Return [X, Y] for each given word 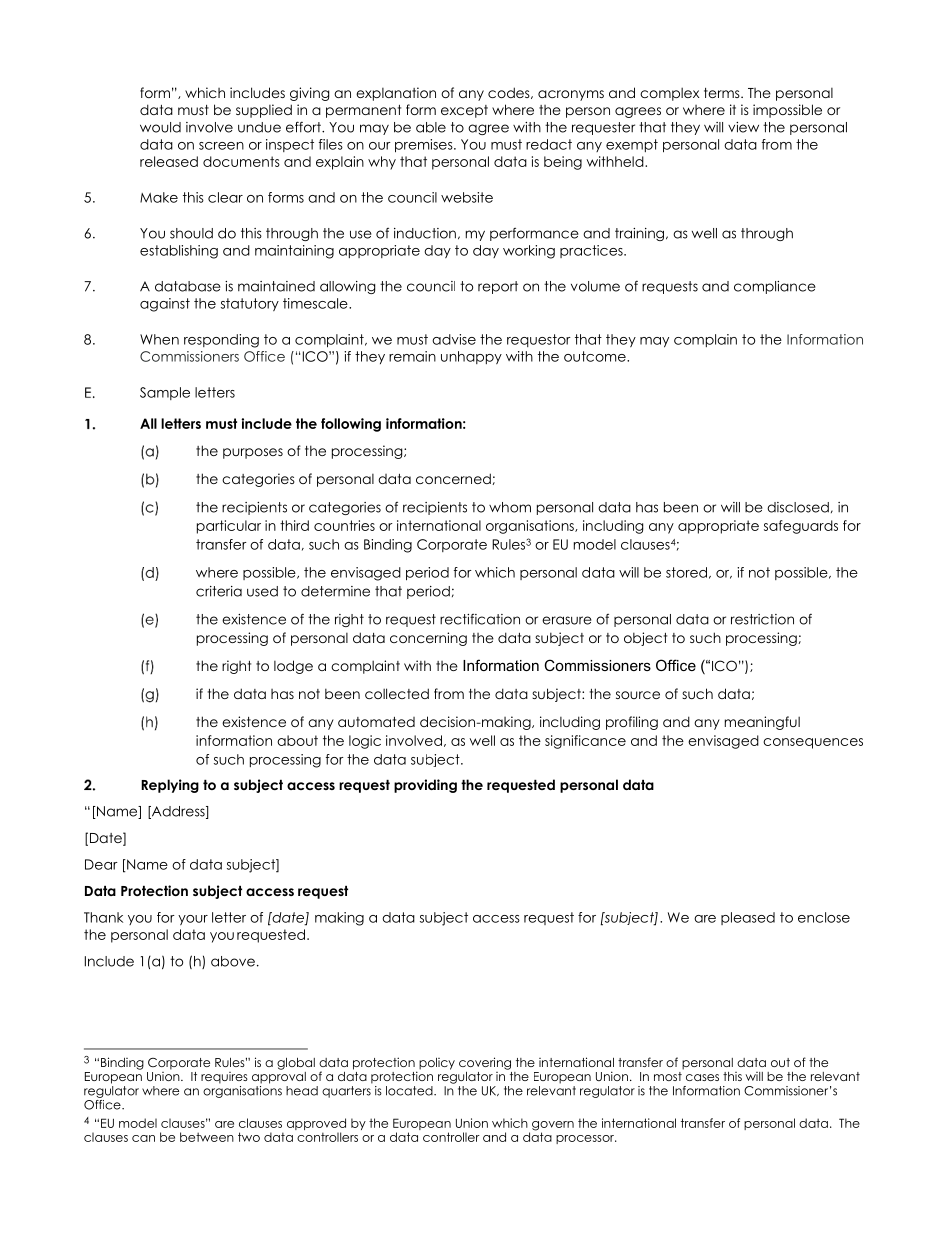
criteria [219, 591]
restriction [762, 619]
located [410, 1091]
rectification [480, 619]
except [464, 111]
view [743, 127]
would [160, 127]
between [207, 1137]
